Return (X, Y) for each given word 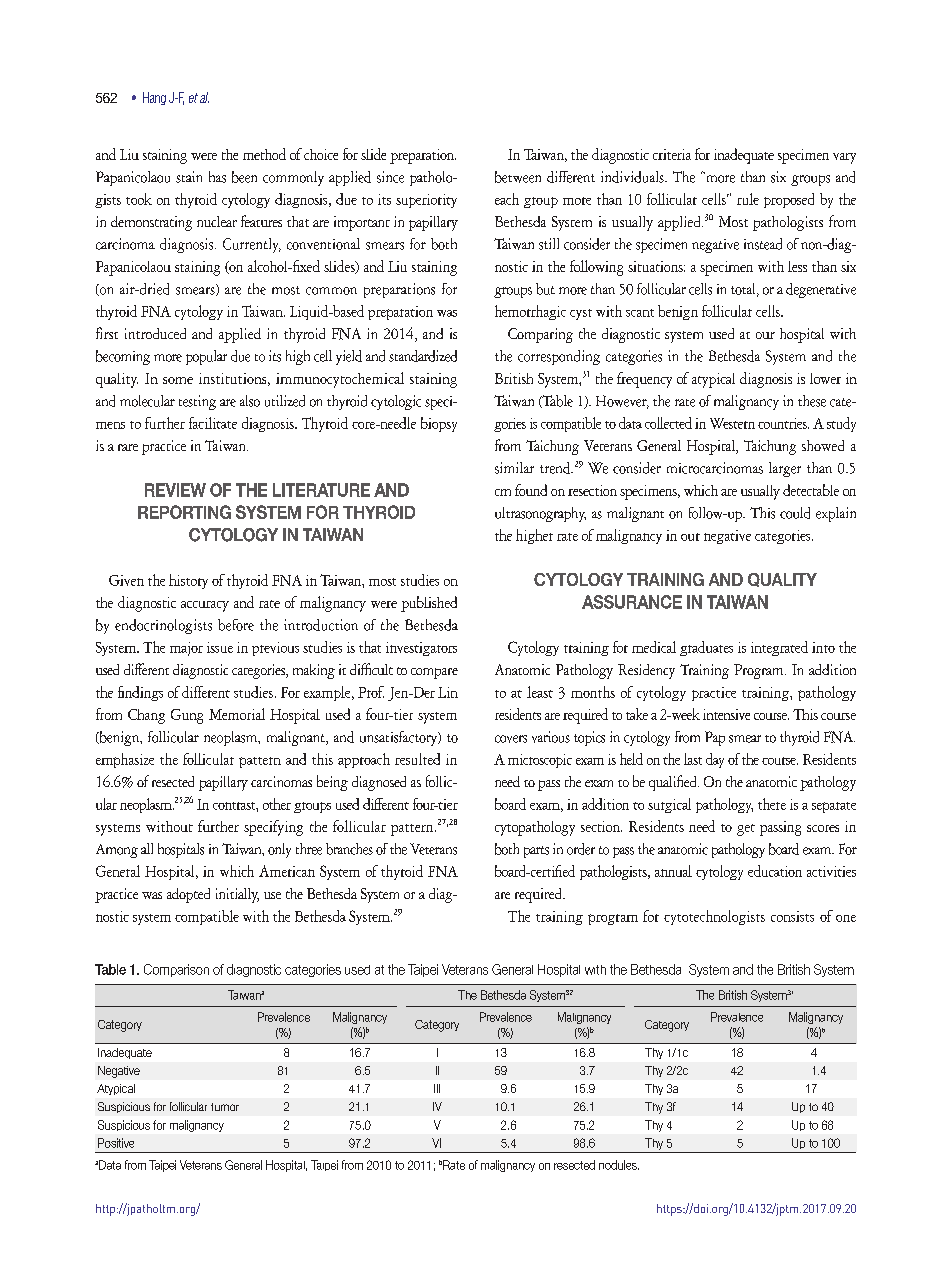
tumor (225, 1107)
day (715, 760)
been (244, 177)
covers (511, 739)
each (507, 199)
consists (792, 916)
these (812, 401)
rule (748, 199)
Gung (187, 716)
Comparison (176, 970)
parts (536, 852)
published (429, 604)
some (178, 380)
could (795, 513)
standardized (423, 356)
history (188, 581)
